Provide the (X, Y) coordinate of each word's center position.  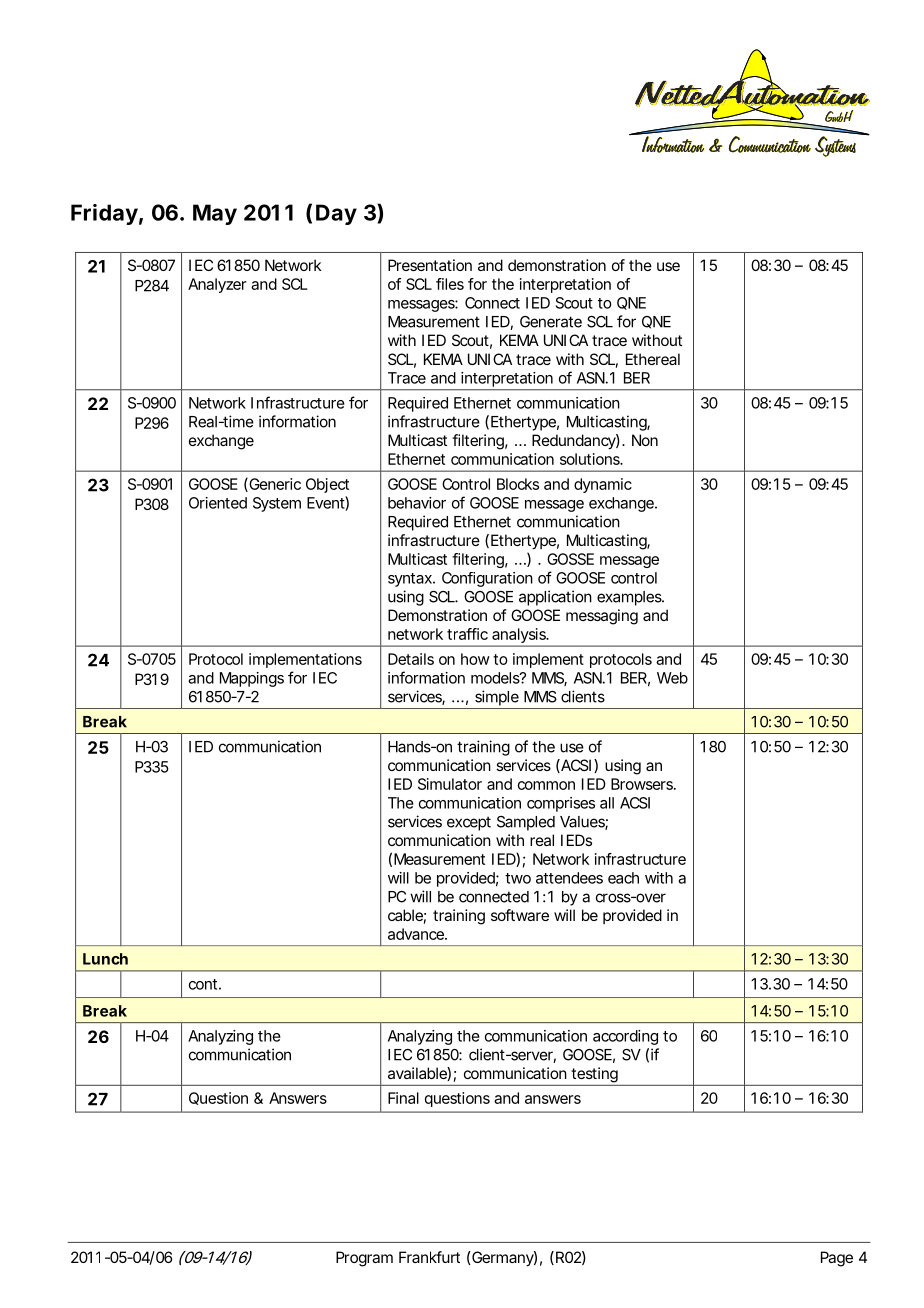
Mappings (252, 679)
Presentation (430, 265)
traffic (467, 634)
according (625, 1037)
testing (594, 1075)
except (469, 823)
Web (672, 678)
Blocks (518, 484)
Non (645, 440)
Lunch (105, 959)
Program (364, 1259)
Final (403, 1098)
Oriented (218, 503)
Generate (551, 322)
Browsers (643, 784)
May (215, 214)
